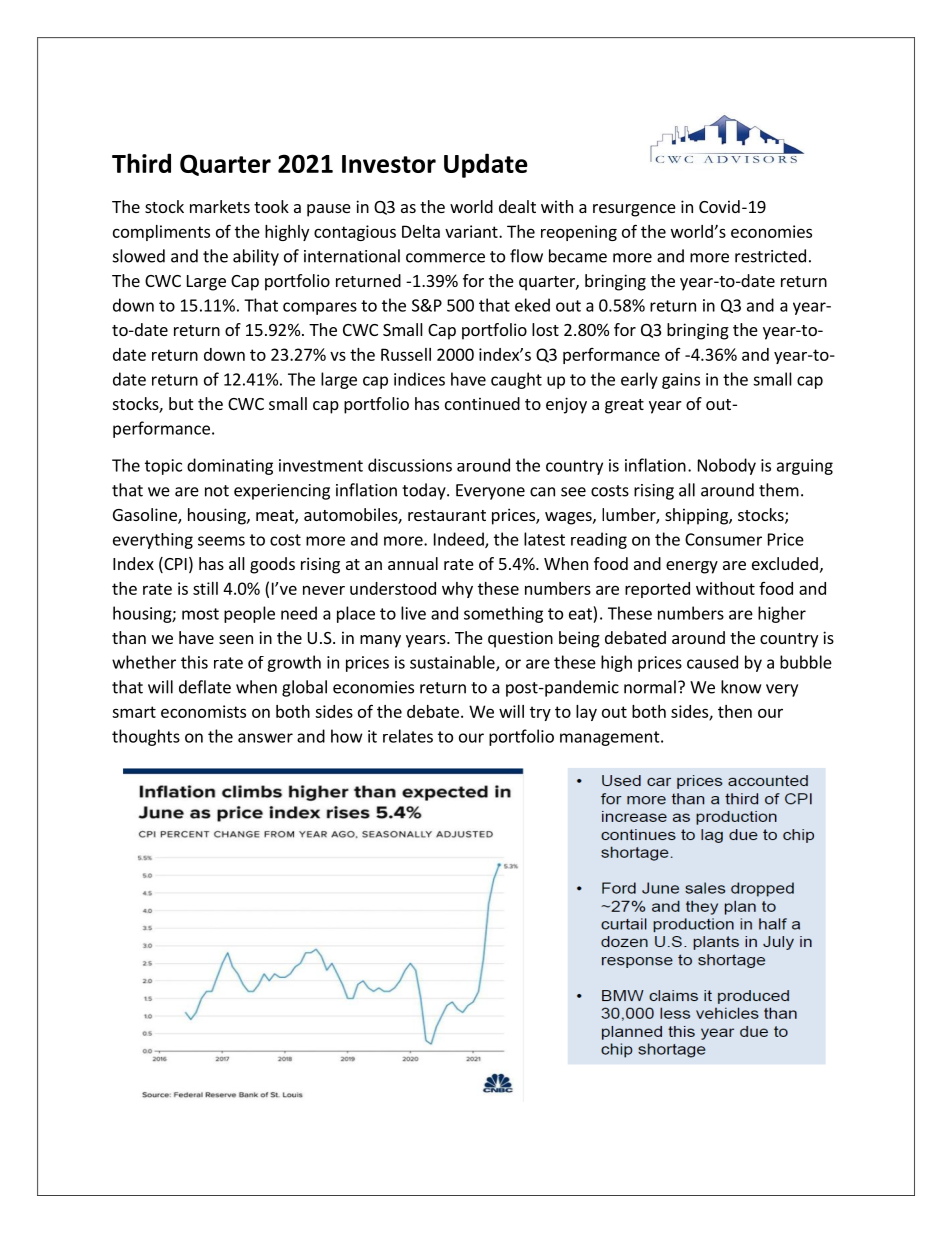 The width and height of the document is (952, 1233). What do you see at coordinates (634, 210) in the document?
I see `resurgence` at bounding box center [634, 210].
